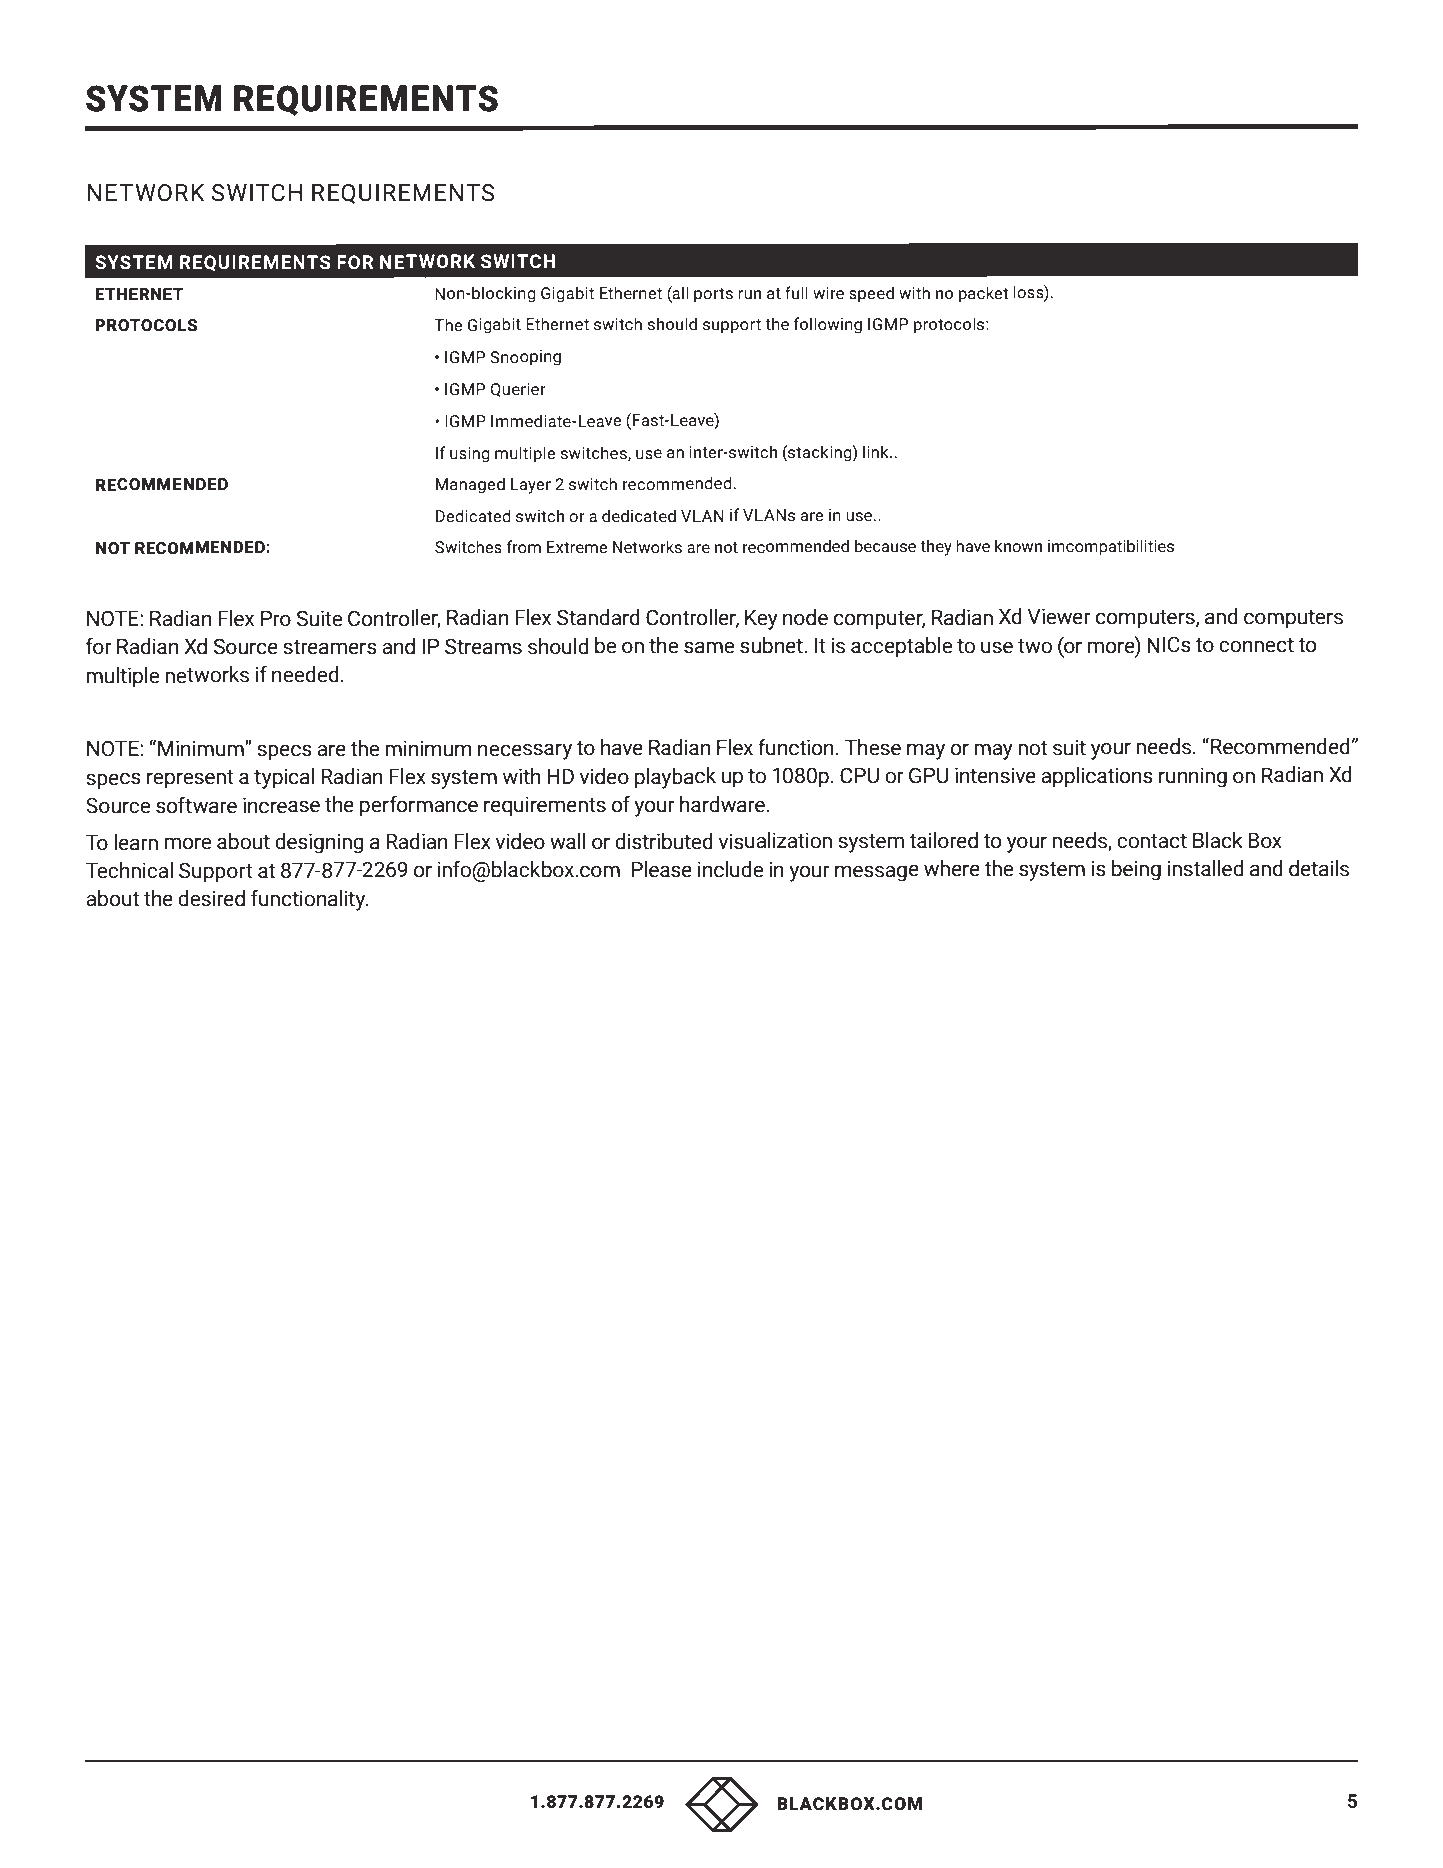 The image size is (1443, 1868). What do you see at coordinates (984, 294) in the screenshot?
I see `packet` at bounding box center [984, 294].
